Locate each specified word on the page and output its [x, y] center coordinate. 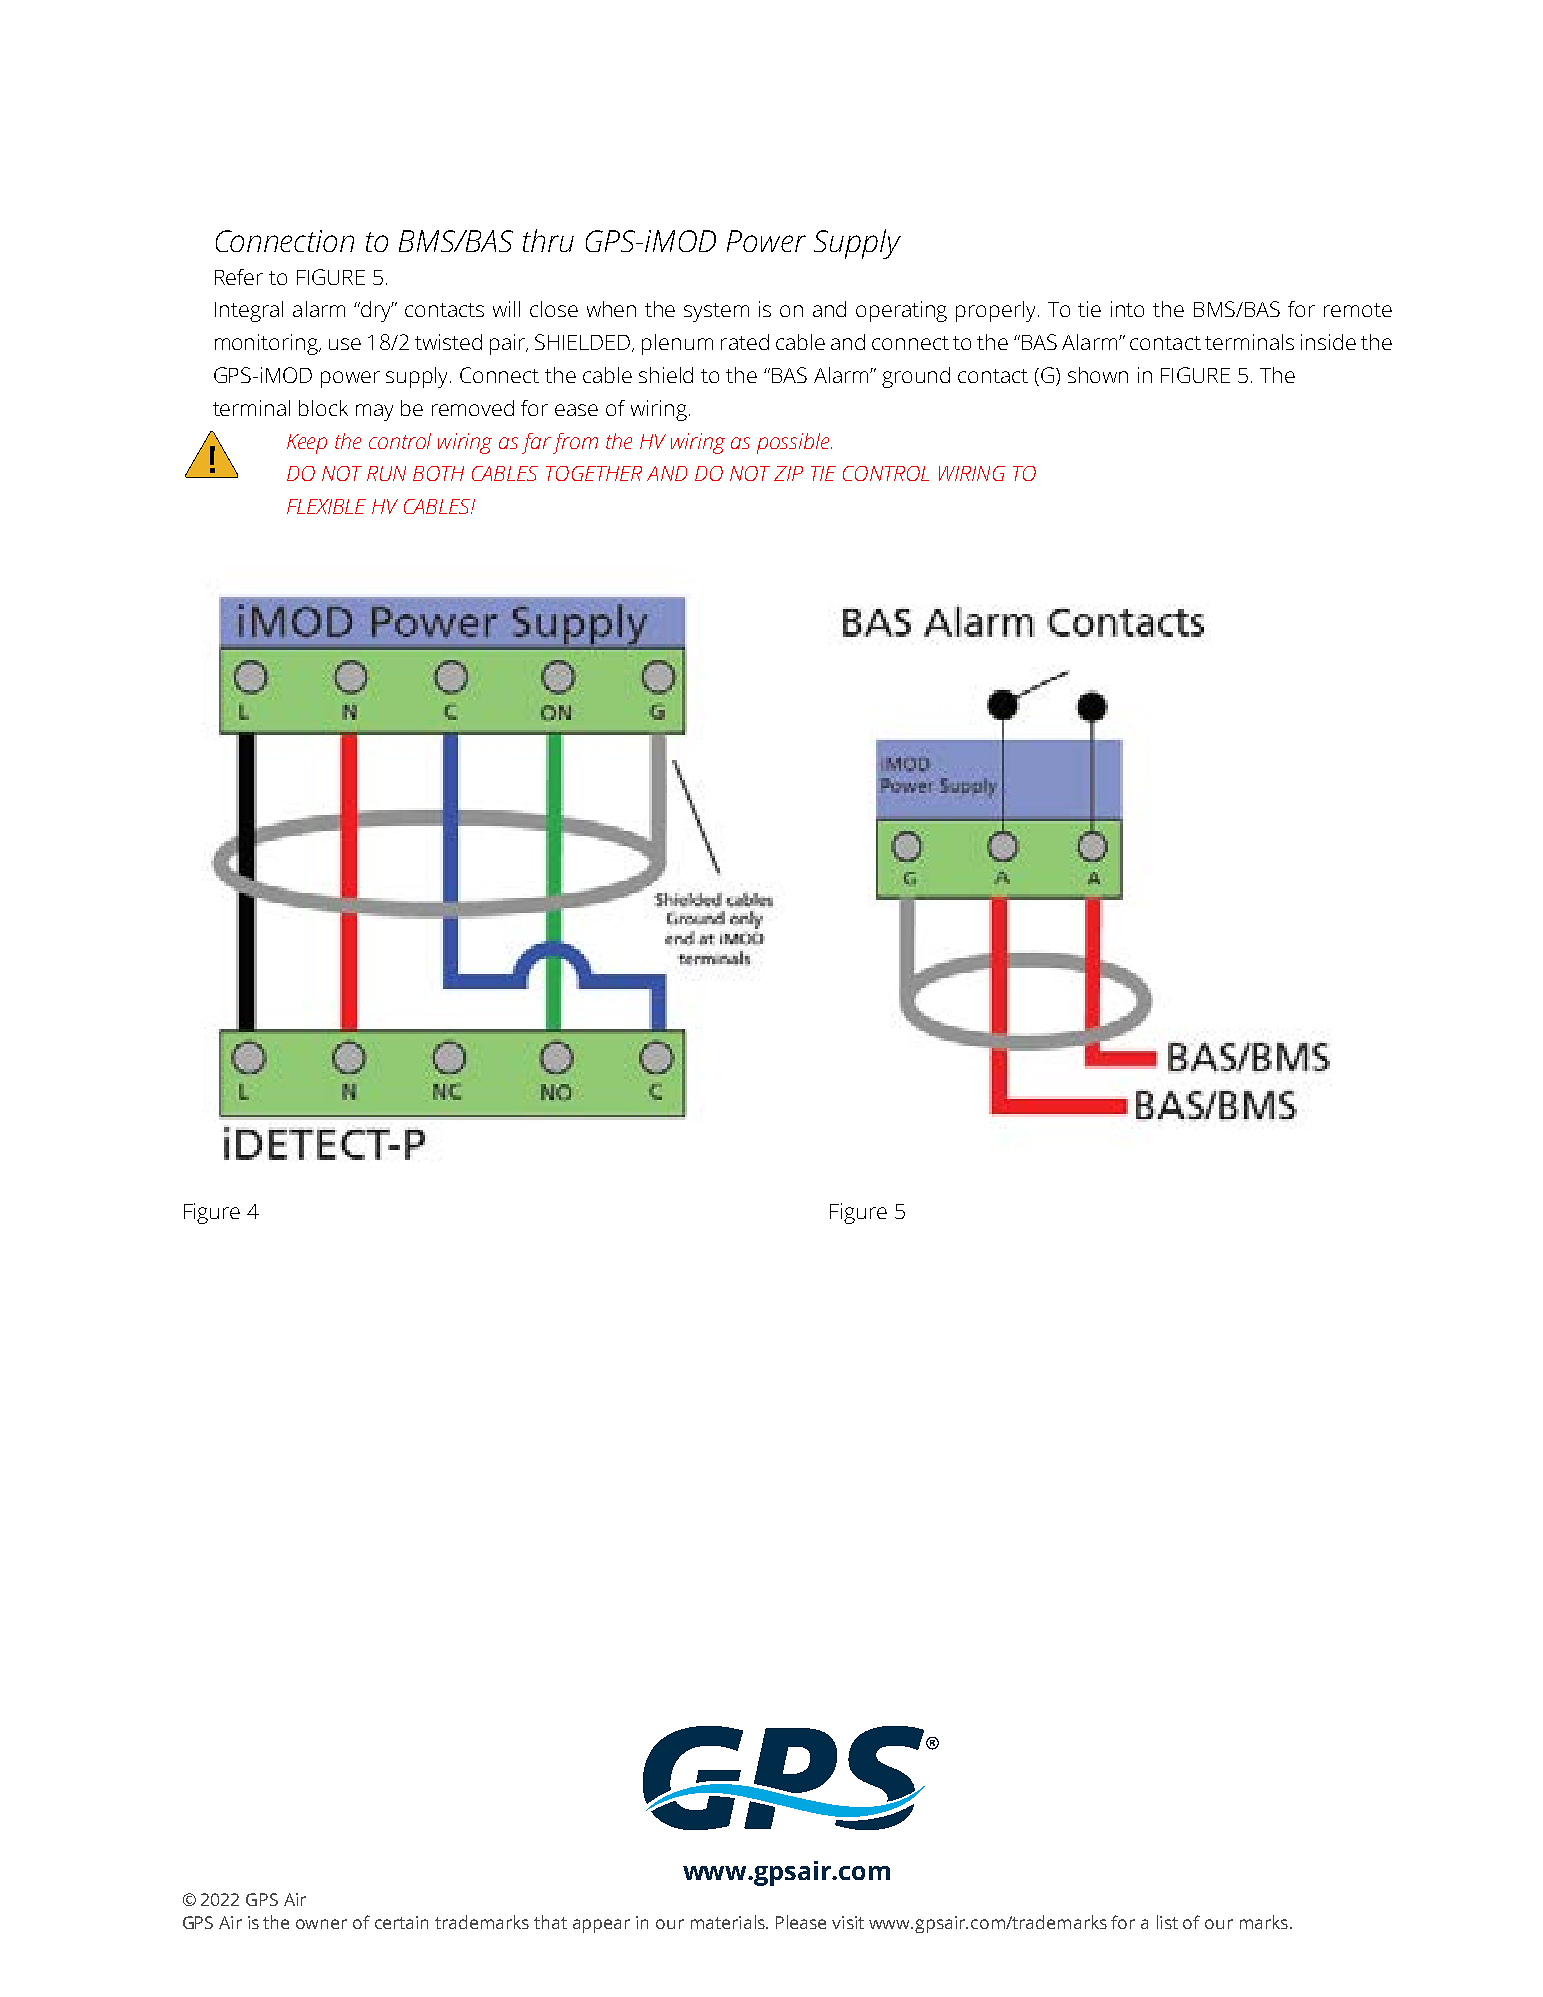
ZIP [788, 473]
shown [1098, 375]
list [1167, 1922]
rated [745, 342]
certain [401, 1922]
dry [376, 311]
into [1127, 309]
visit [848, 1922]
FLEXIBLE [326, 506]
